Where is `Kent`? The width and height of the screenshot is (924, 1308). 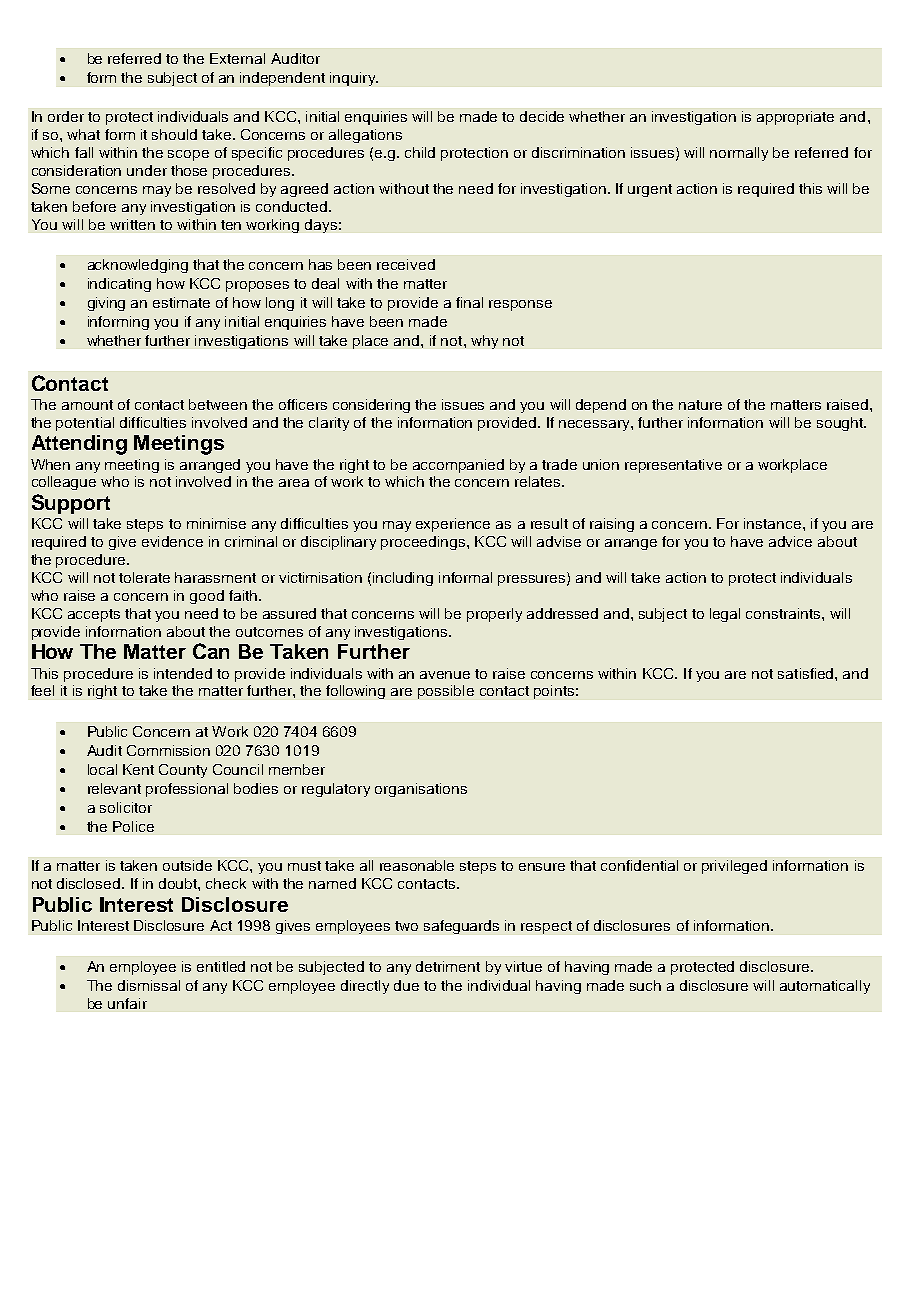
Kent is located at coordinates (138, 769).
